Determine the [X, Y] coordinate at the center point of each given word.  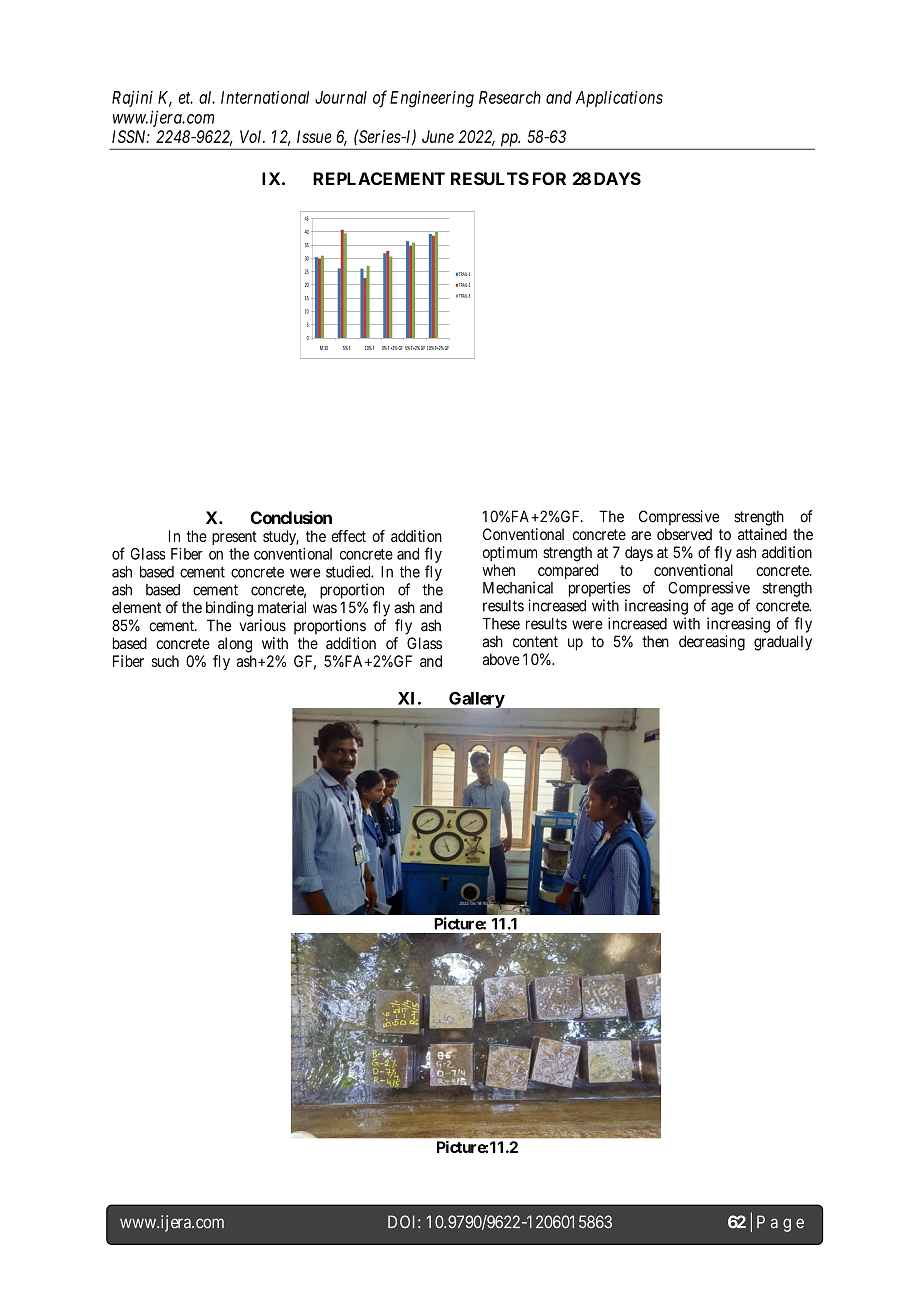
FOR [549, 178]
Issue [314, 136]
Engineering [432, 99]
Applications [619, 99]
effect [348, 536]
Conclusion [291, 517]
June [438, 136]
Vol [252, 136]
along [235, 645]
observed [684, 534]
